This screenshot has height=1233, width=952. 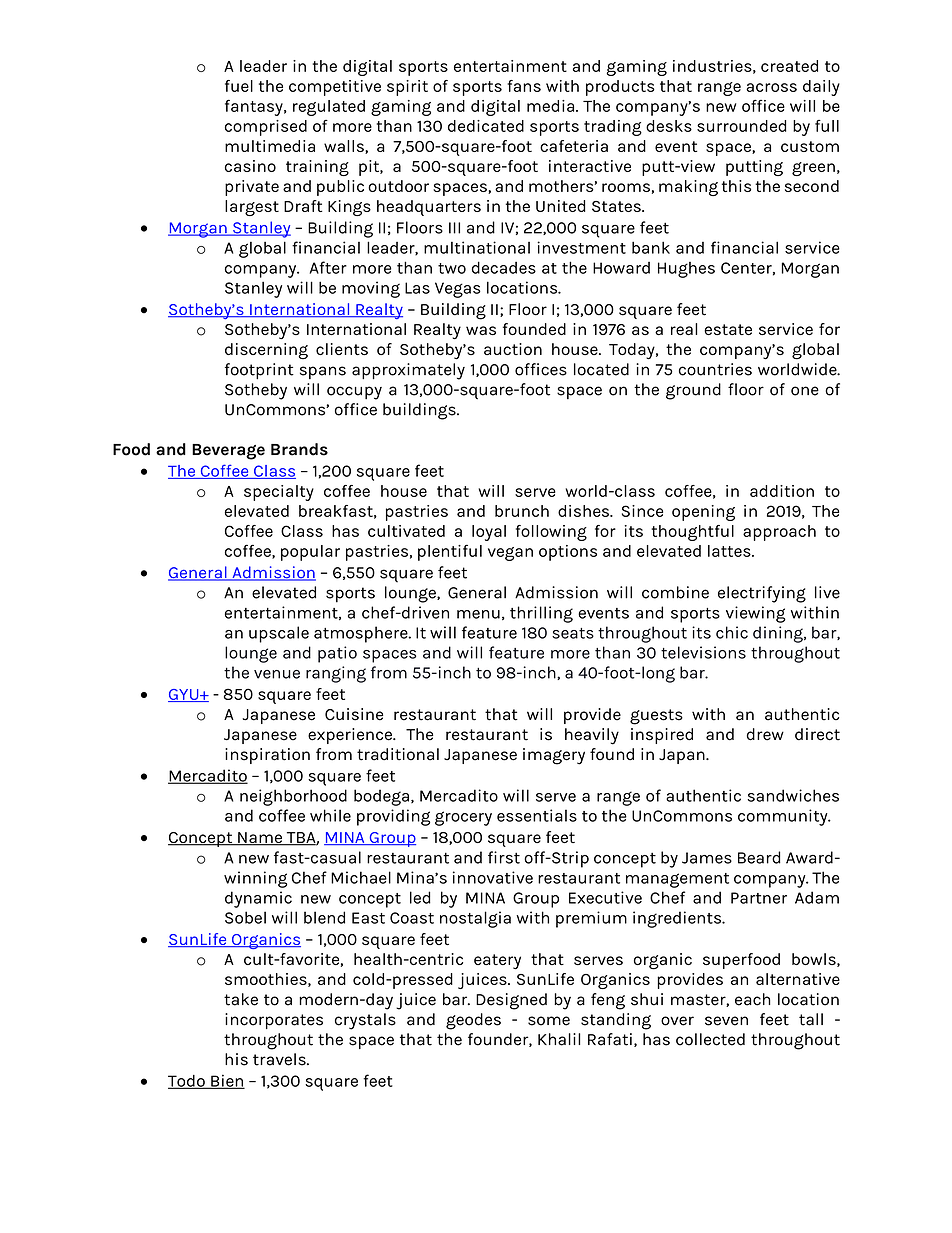 I want to click on electrifying, so click(x=762, y=594).
